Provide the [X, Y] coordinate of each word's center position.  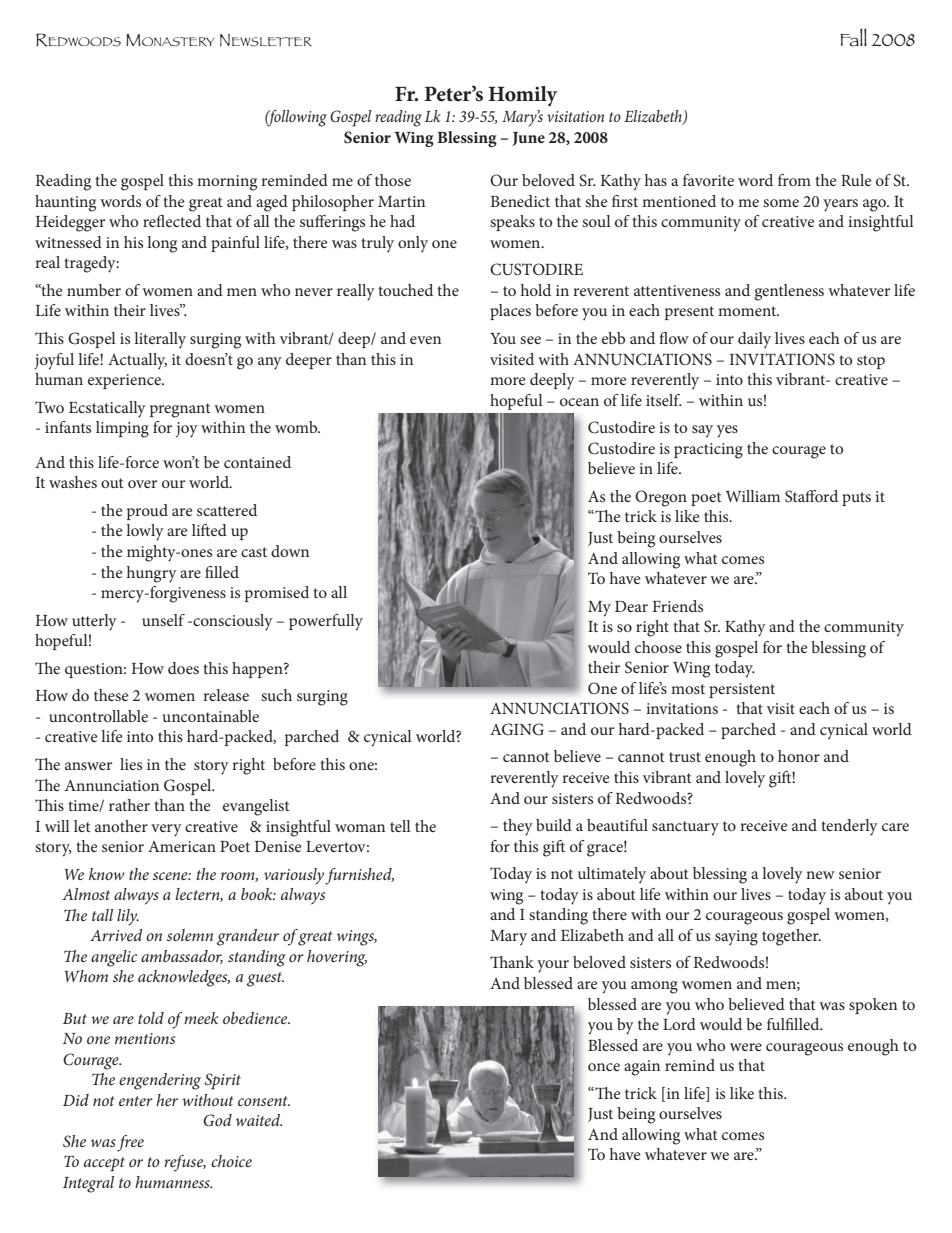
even [425, 340]
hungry [152, 574]
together [791, 937]
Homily [523, 96]
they [518, 827]
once [604, 1067]
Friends [678, 606]
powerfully [326, 622]
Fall [853, 37]
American [182, 846]
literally [160, 340]
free [130, 1143]
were [746, 1047]
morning [227, 183]
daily [754, 340]
